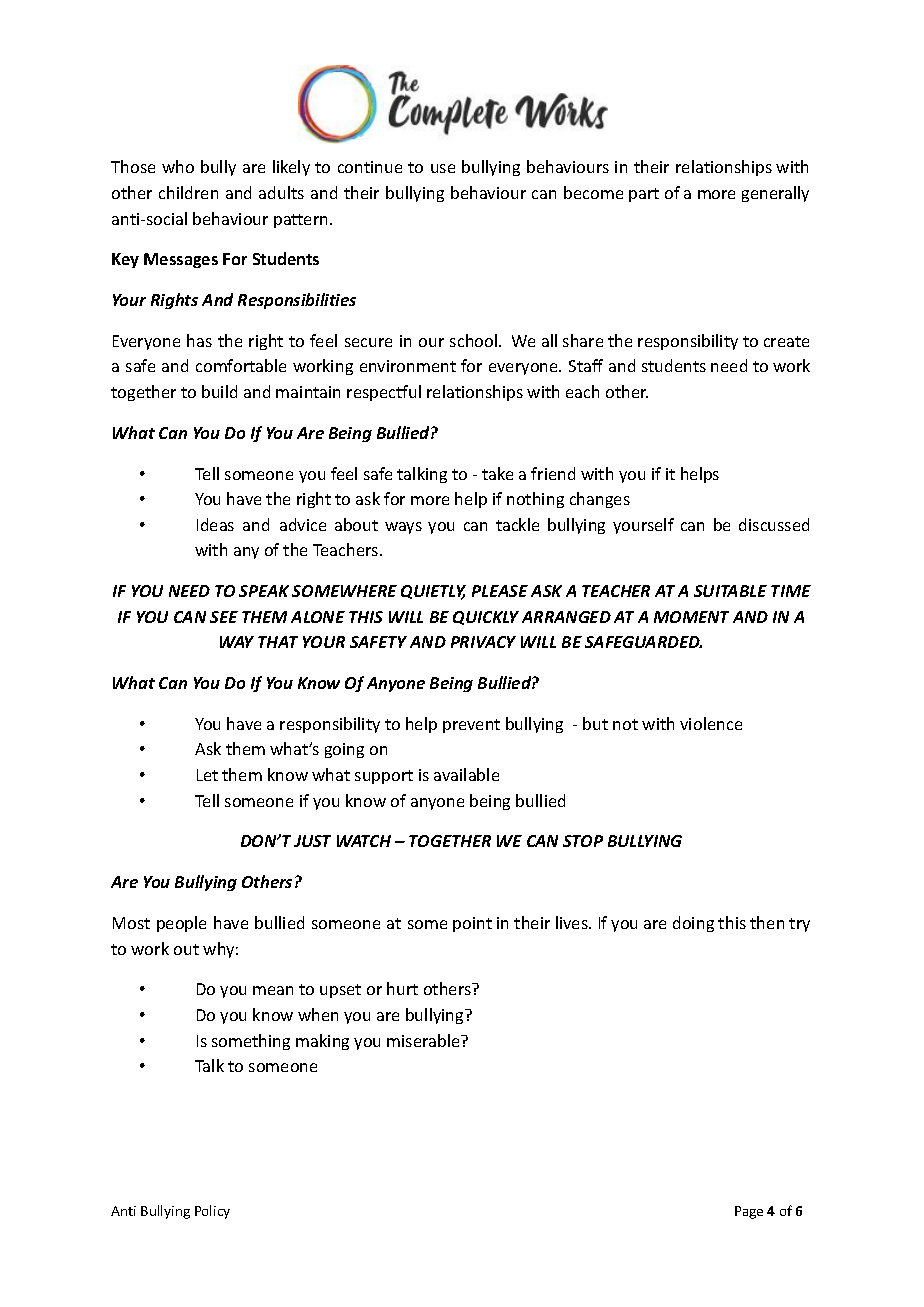  I want to click on prevent, so click(471, 726).
